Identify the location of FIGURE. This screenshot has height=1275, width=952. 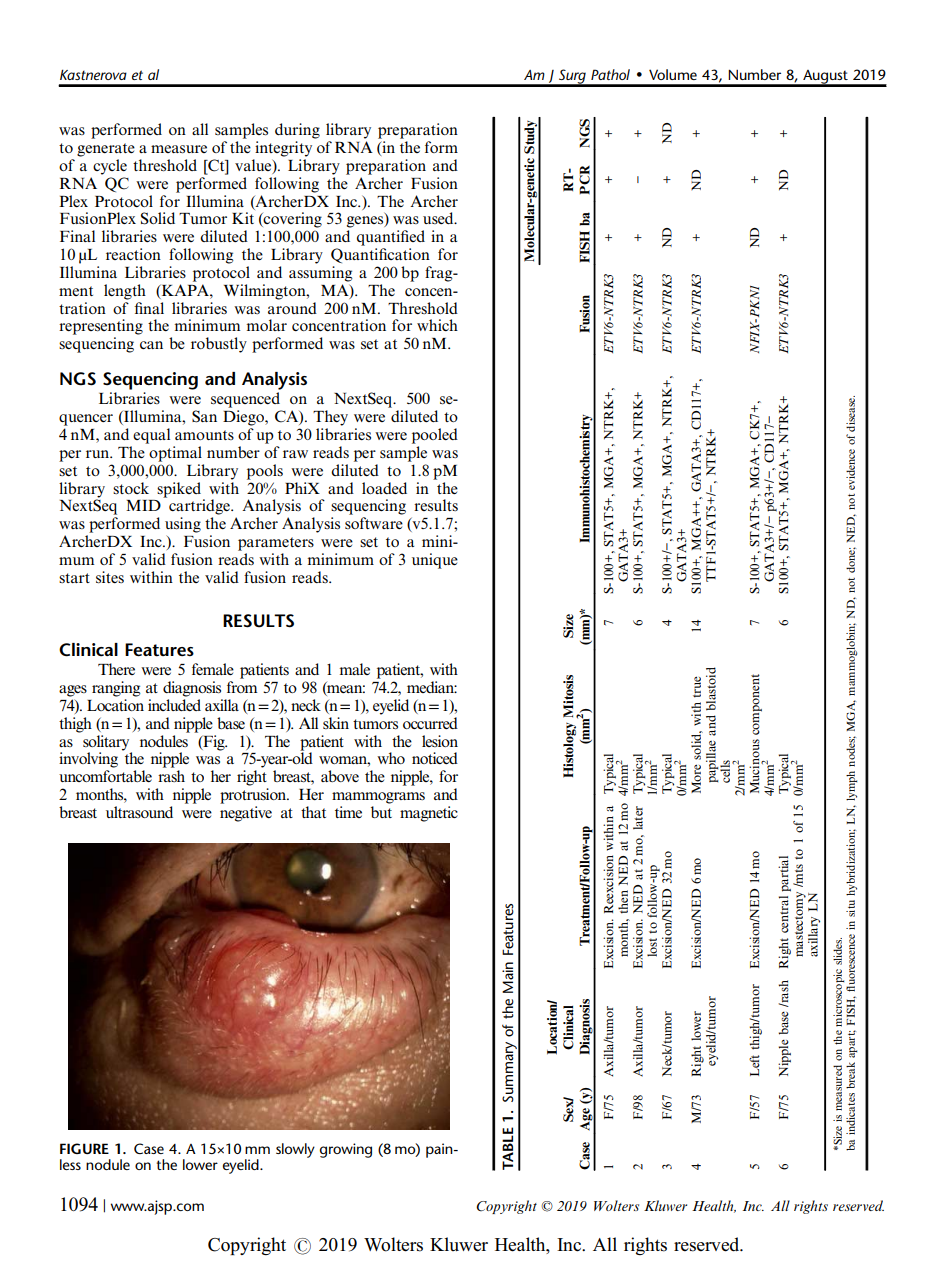
(84, 1148).
